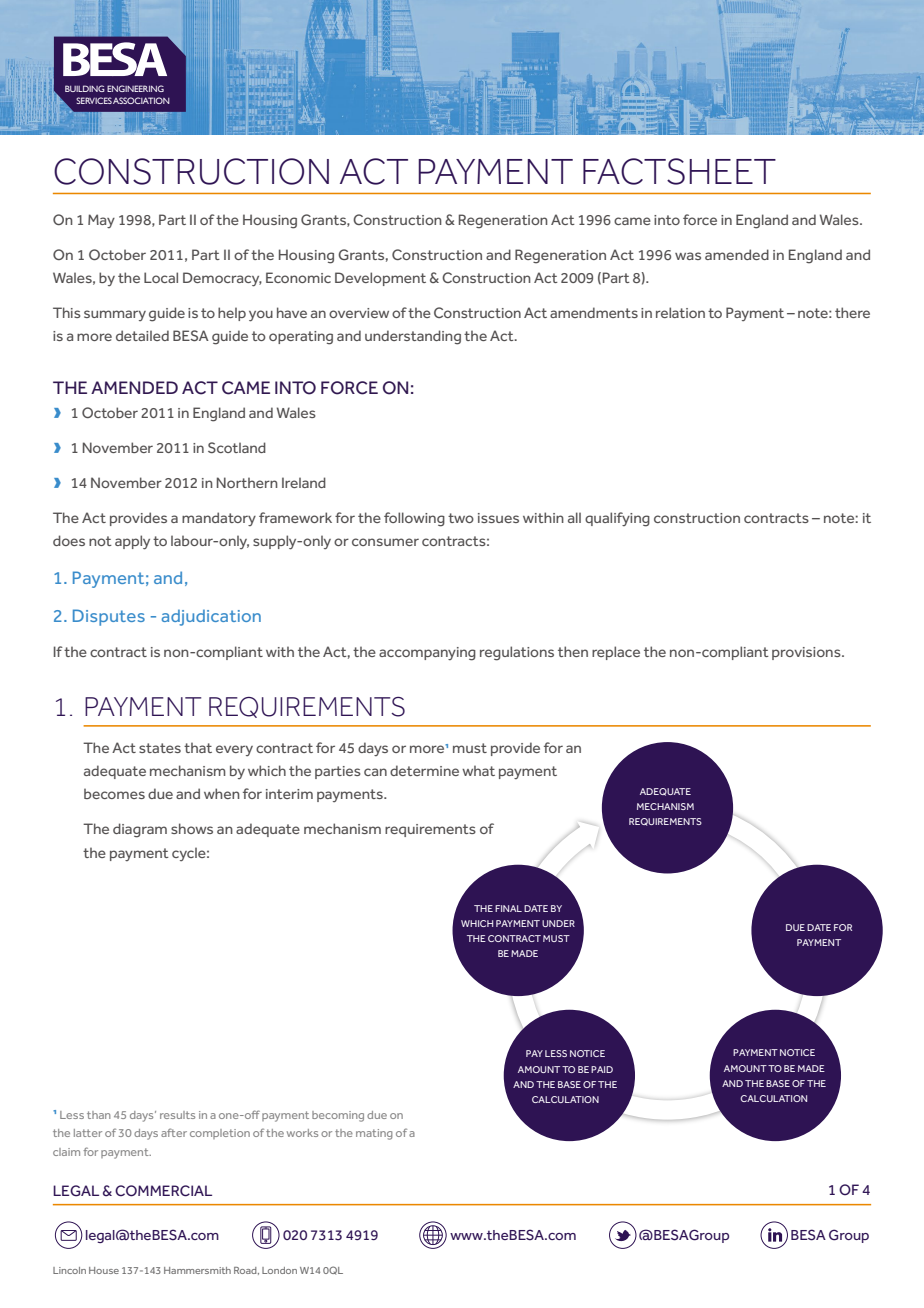 The height and width of the document is (1308, 924). I want to click on states, so click(160, 748).
